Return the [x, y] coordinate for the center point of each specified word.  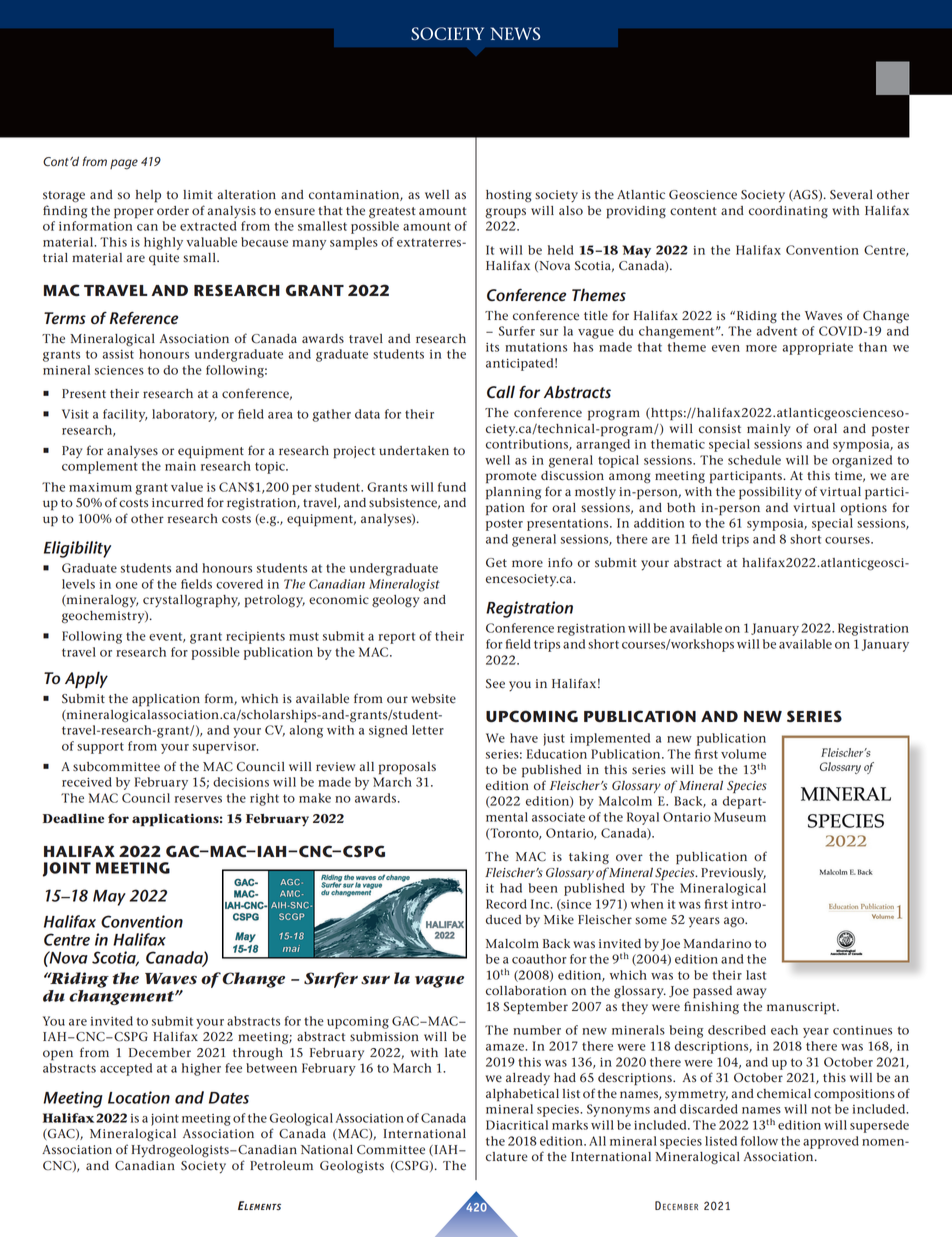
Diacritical [517, 1125]
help [148, 196]
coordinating [788, 212]
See [495, 684]
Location [139, 1097]
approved [831, 1142]
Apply [86, 680]
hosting [509, 196]
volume [743, 754]
